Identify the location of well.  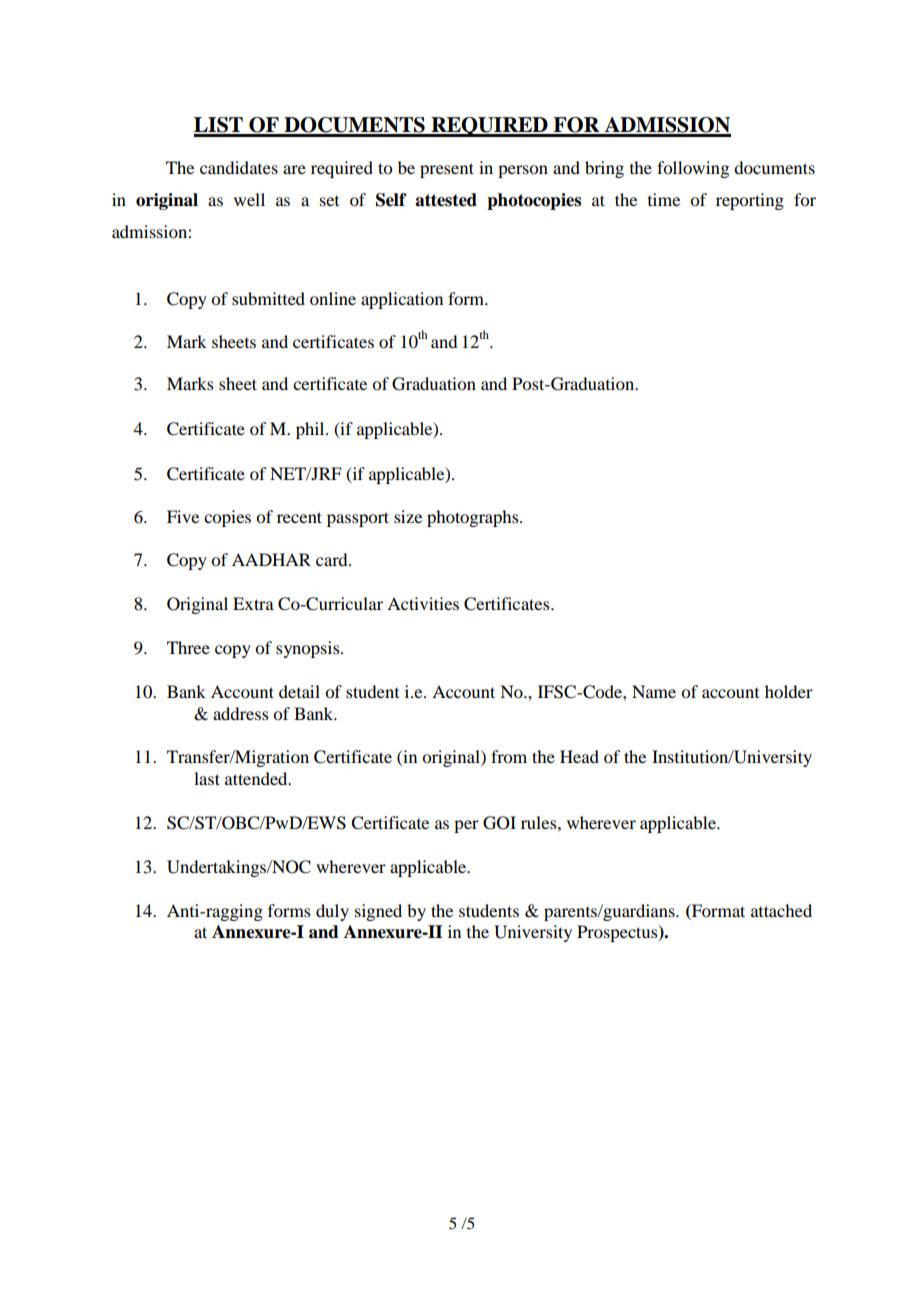
(249, 199).
